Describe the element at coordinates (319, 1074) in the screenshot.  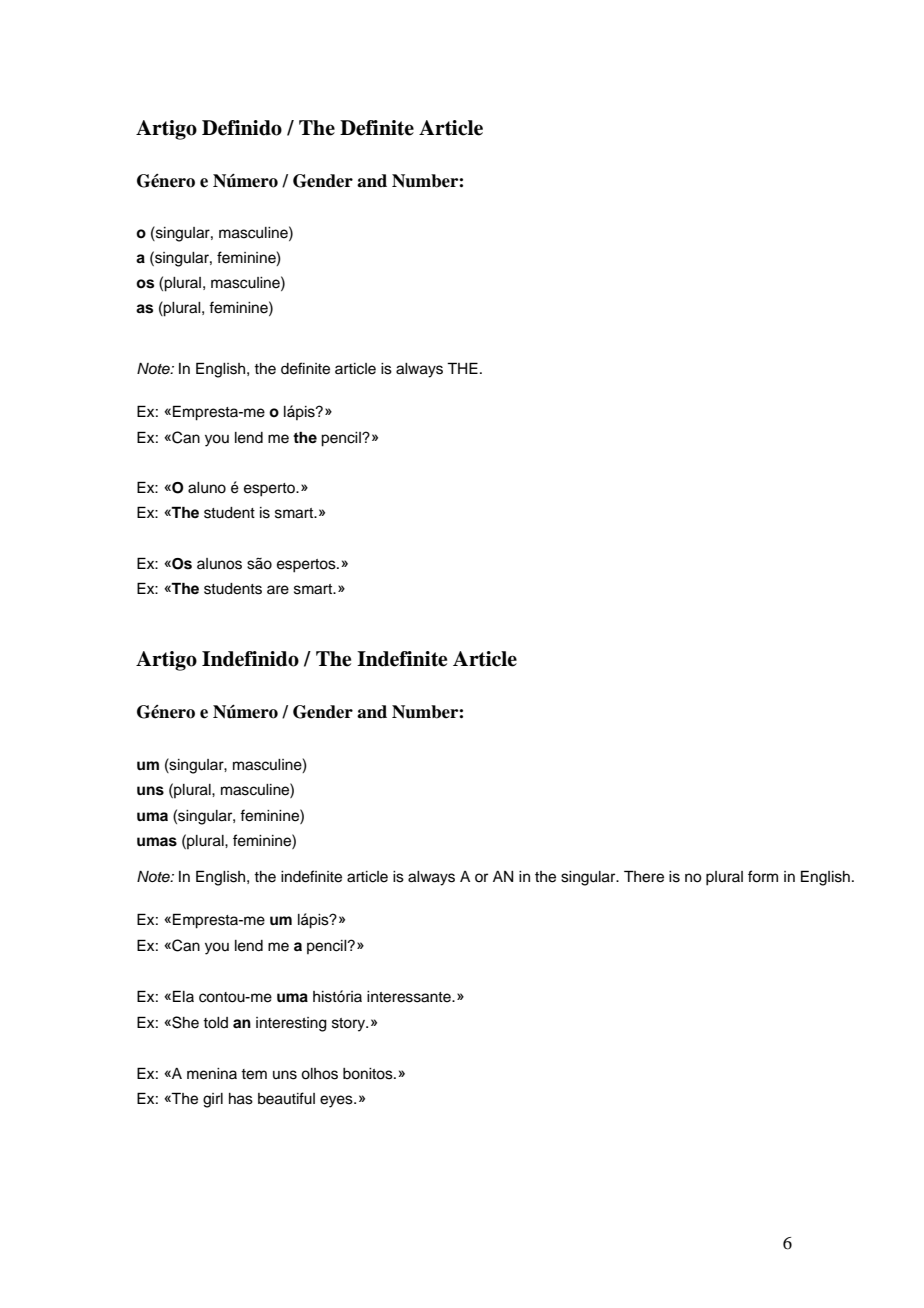
I see `olhos` at that location.
